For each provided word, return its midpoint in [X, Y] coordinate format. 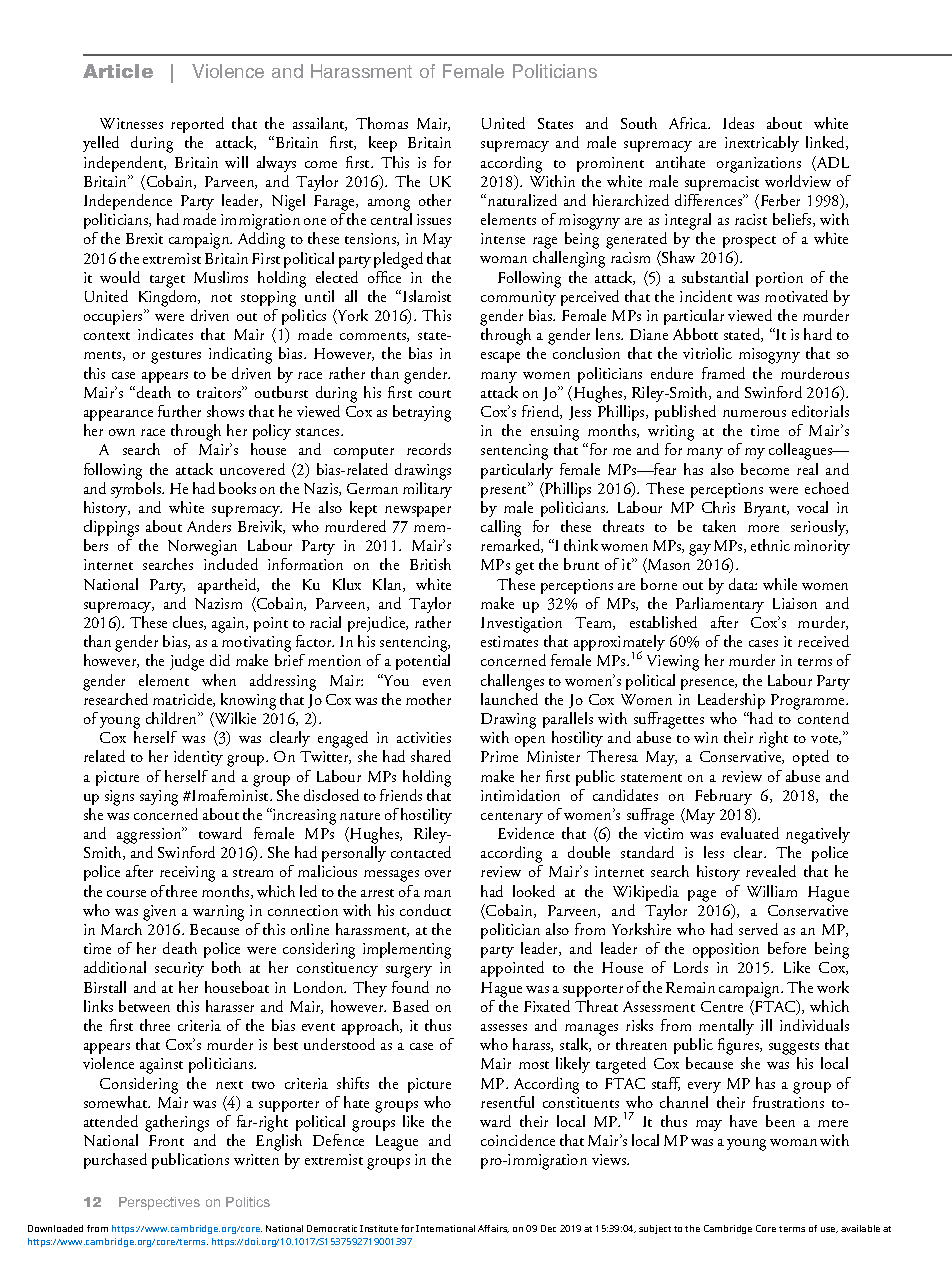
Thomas [382, 123]
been [780, 1121]
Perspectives [159, 1203]
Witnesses [131, 123]
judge [187, 662]
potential [423, 662]
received [823, 641]
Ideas [738, 123]
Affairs [493, 1229]
